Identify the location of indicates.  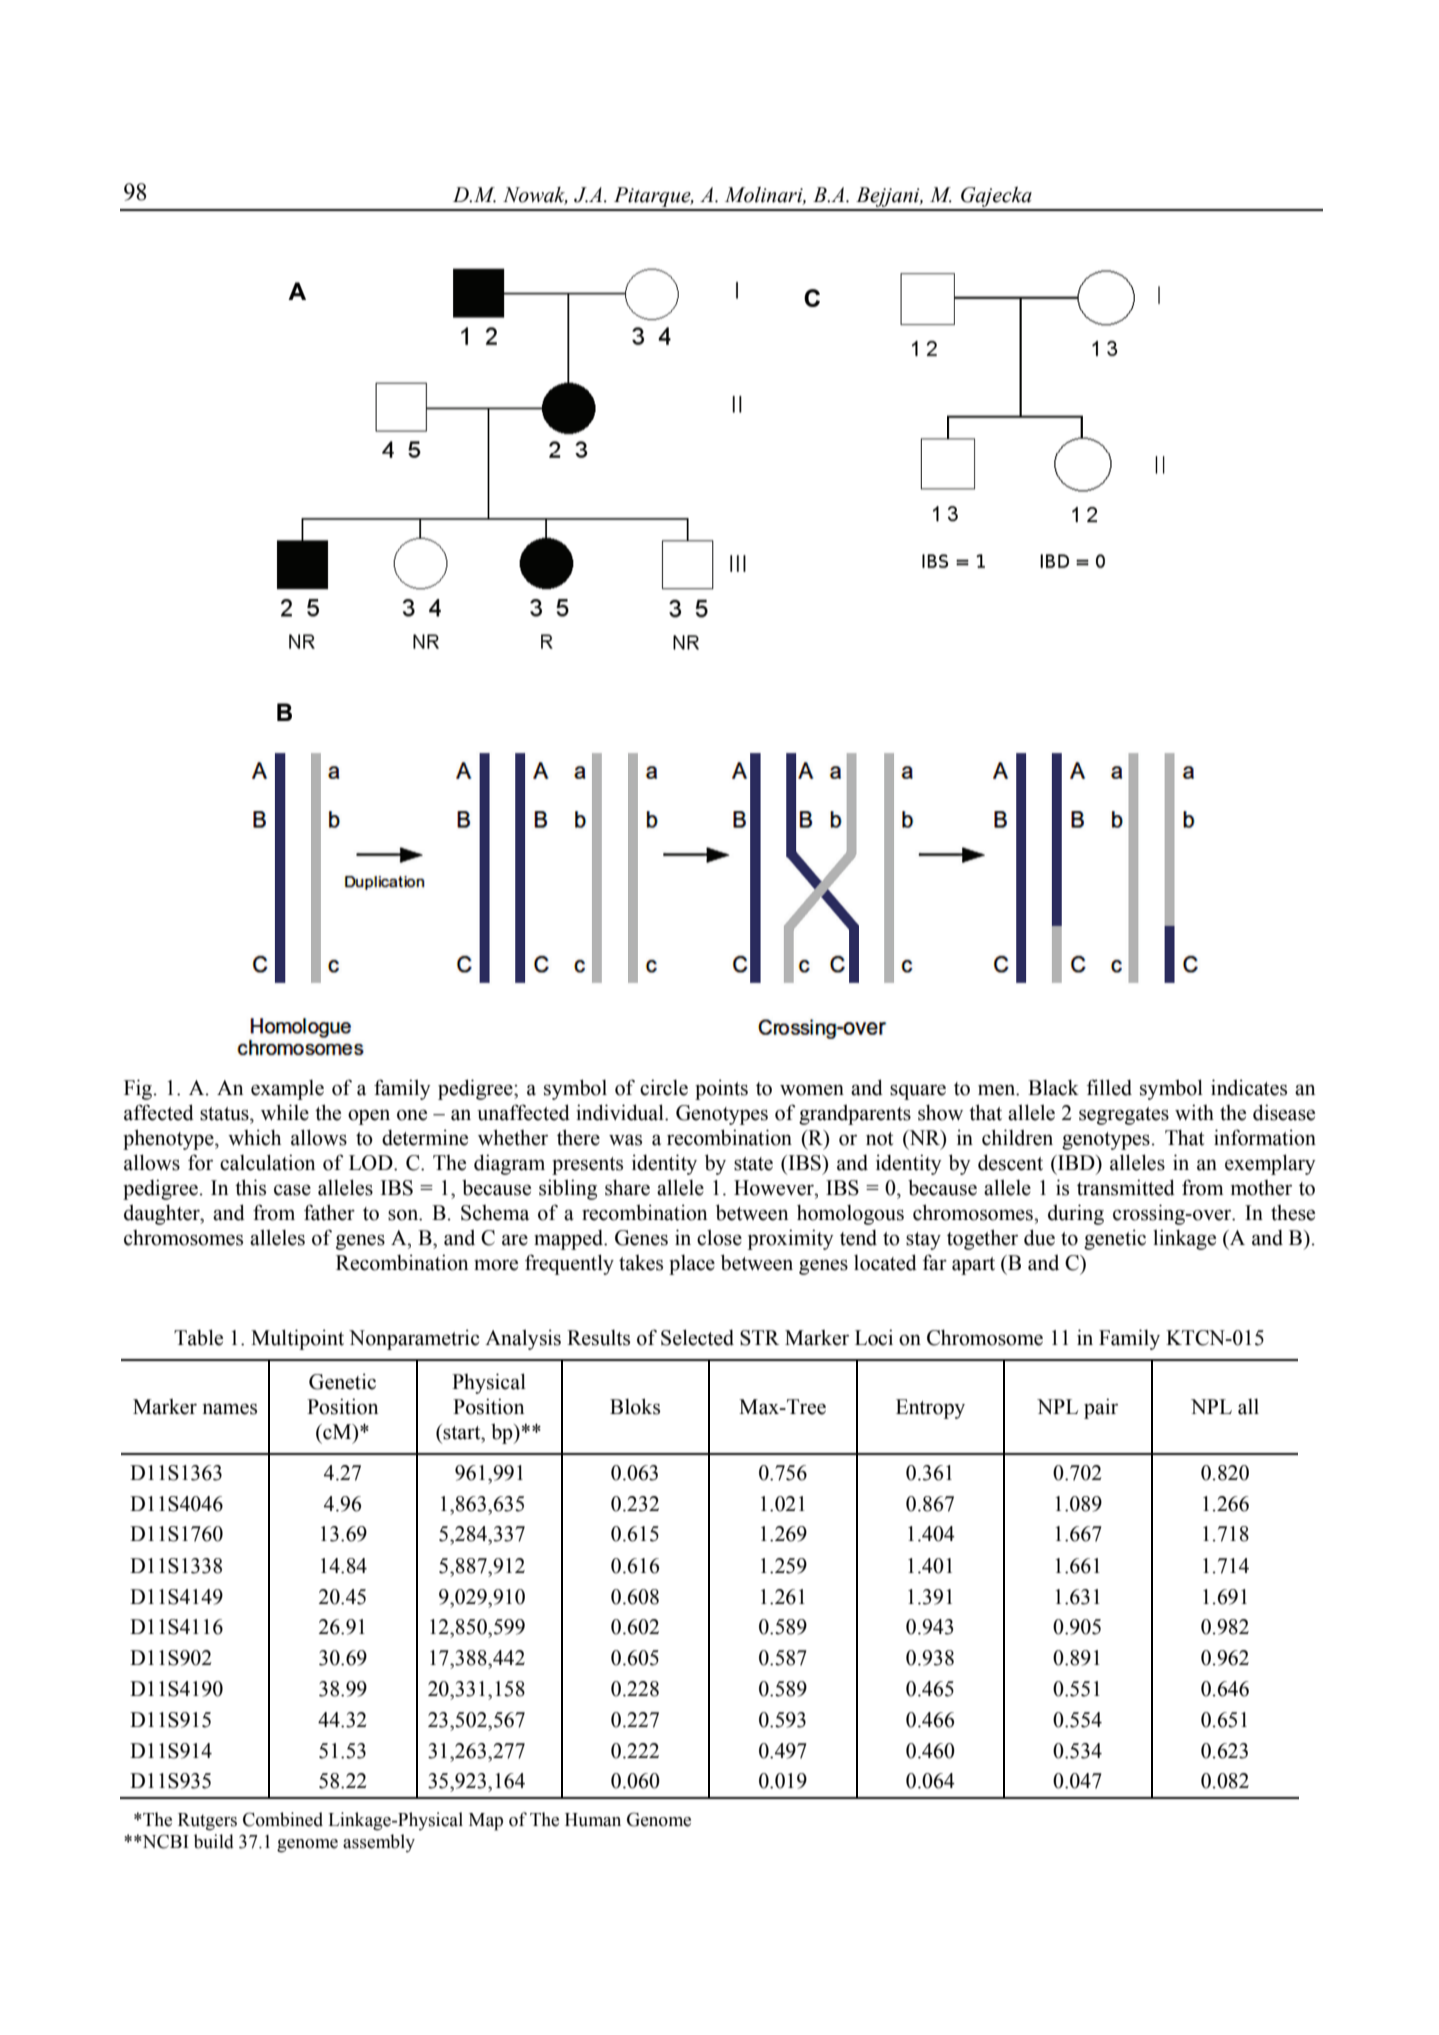
(1249, 1087).
